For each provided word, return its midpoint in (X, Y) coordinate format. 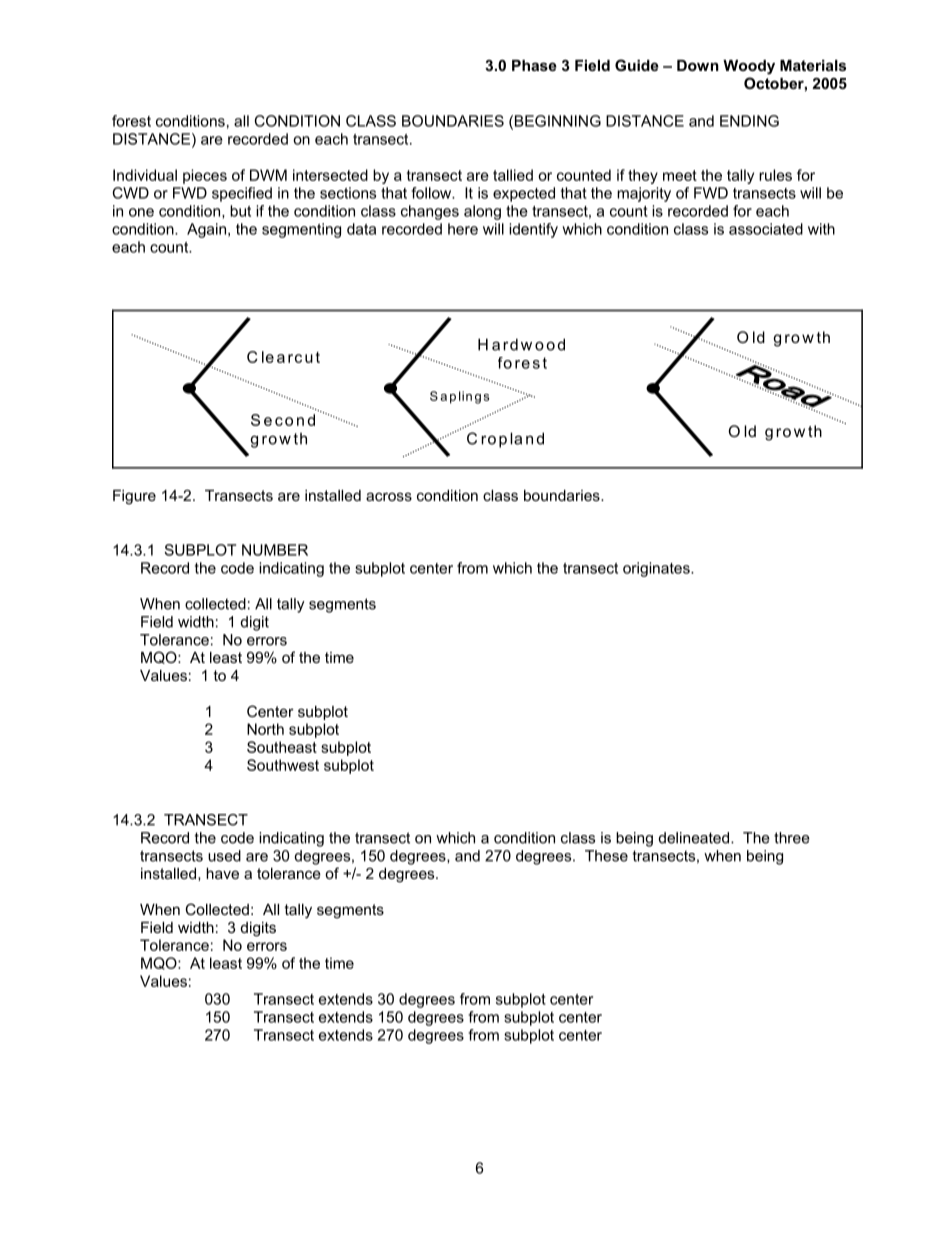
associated (766, 229)
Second (283, 420)
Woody (749, 67)
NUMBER (275, 550)
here (463, 229)
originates (657, 569)
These (606, 856)
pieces (205, 176)
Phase (534, 65)
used (224, 856)
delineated (695, 838)
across (389, 496)
